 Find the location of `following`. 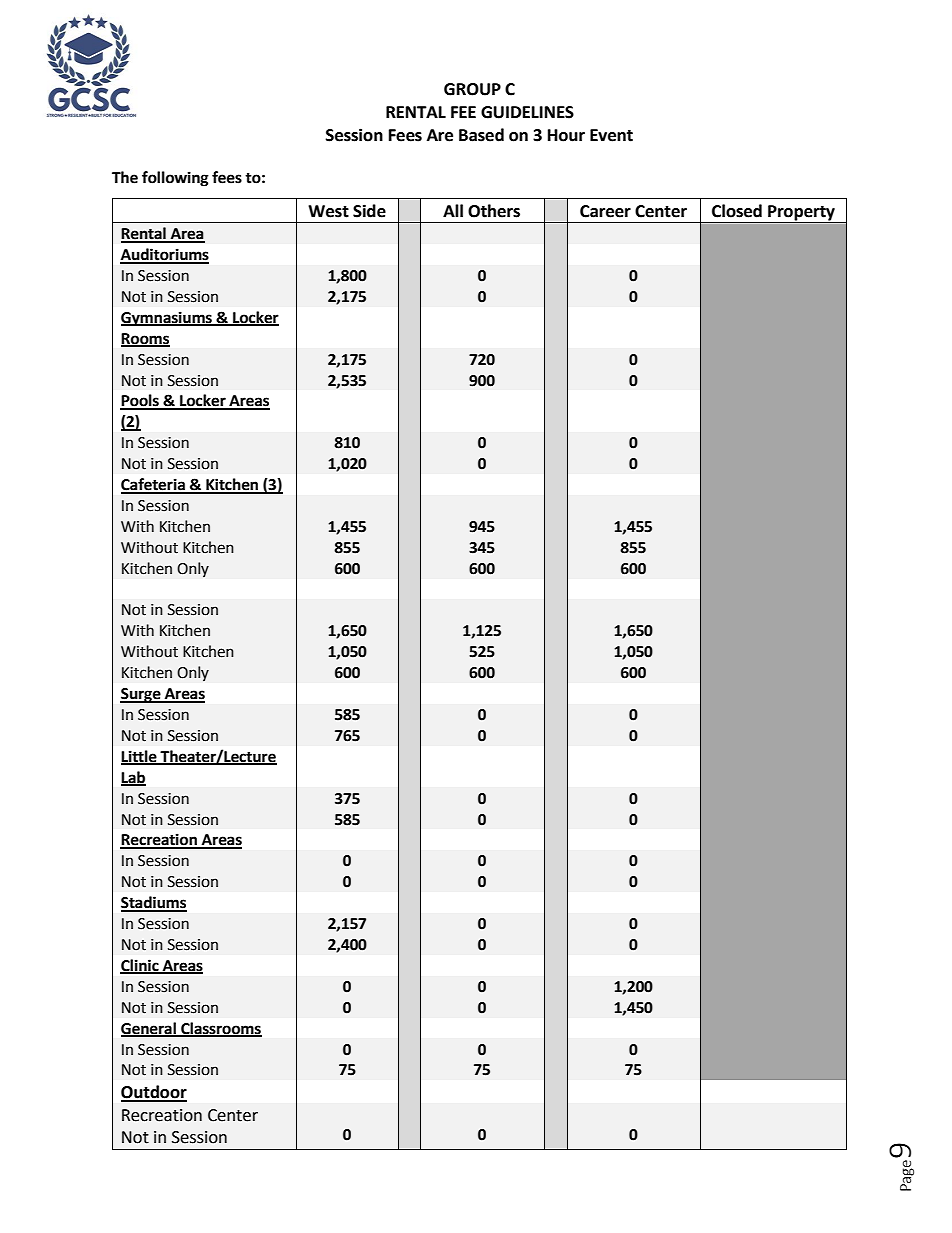

following is located at coordinates (175, 179).
